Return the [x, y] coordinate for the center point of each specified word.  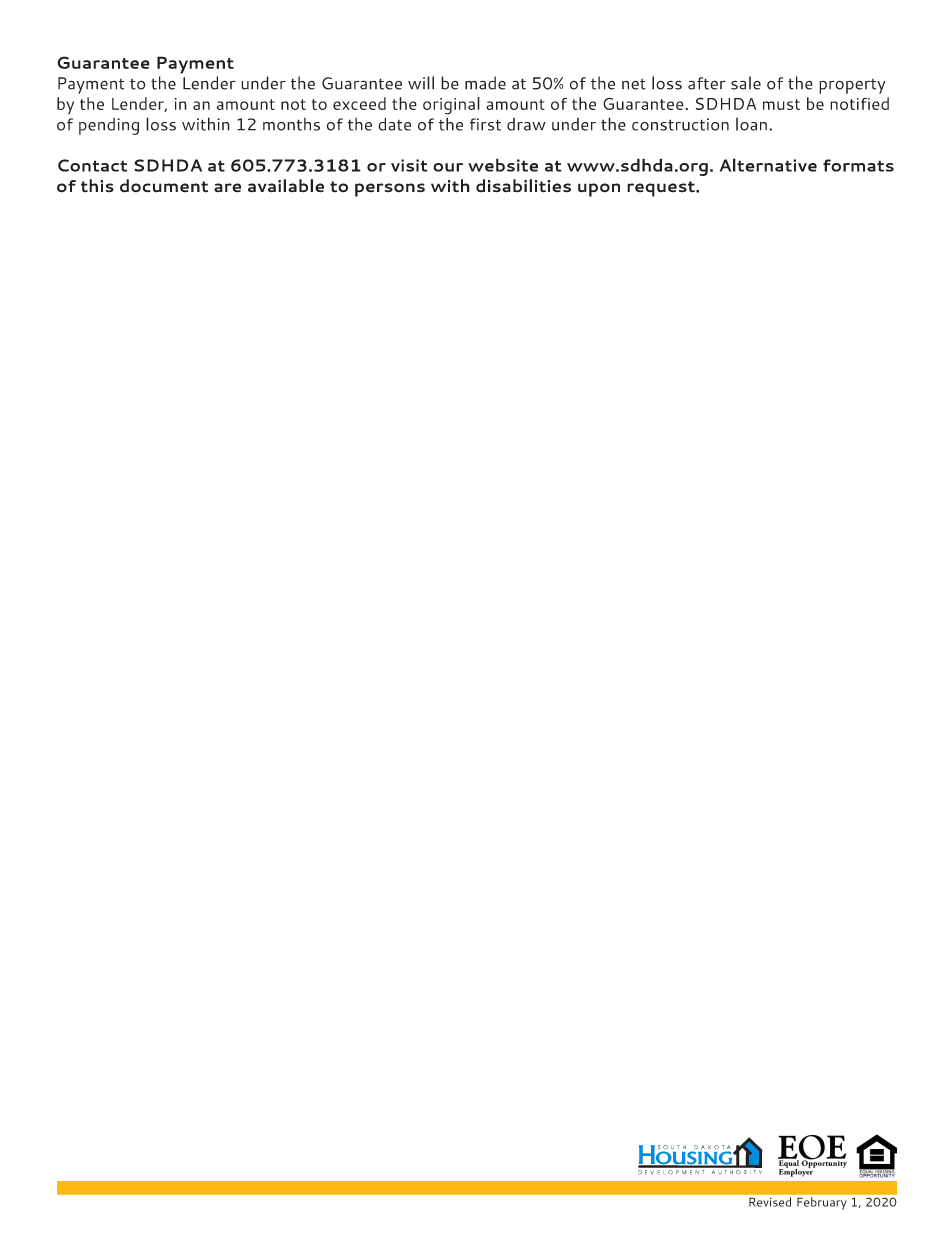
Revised [770, 1202]
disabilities [523, 186]
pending [109, 126]
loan [751, 124]
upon [599, 190]
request [662, 189]
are [227, 188]
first [485, 124]
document [164, 186]
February [821, 1203]
